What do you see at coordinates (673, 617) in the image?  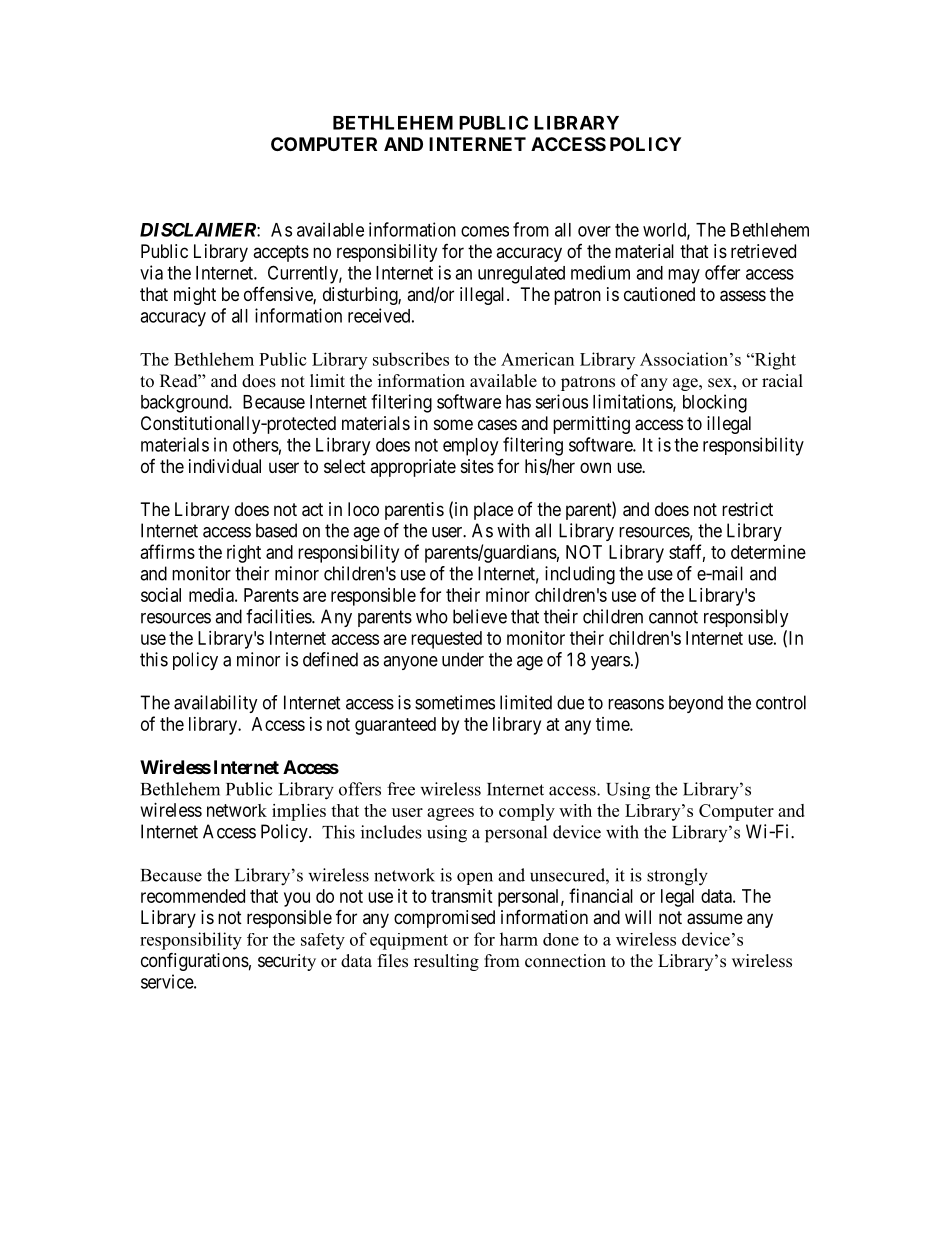 I see `cannot` at bounding box center [673, 617].
